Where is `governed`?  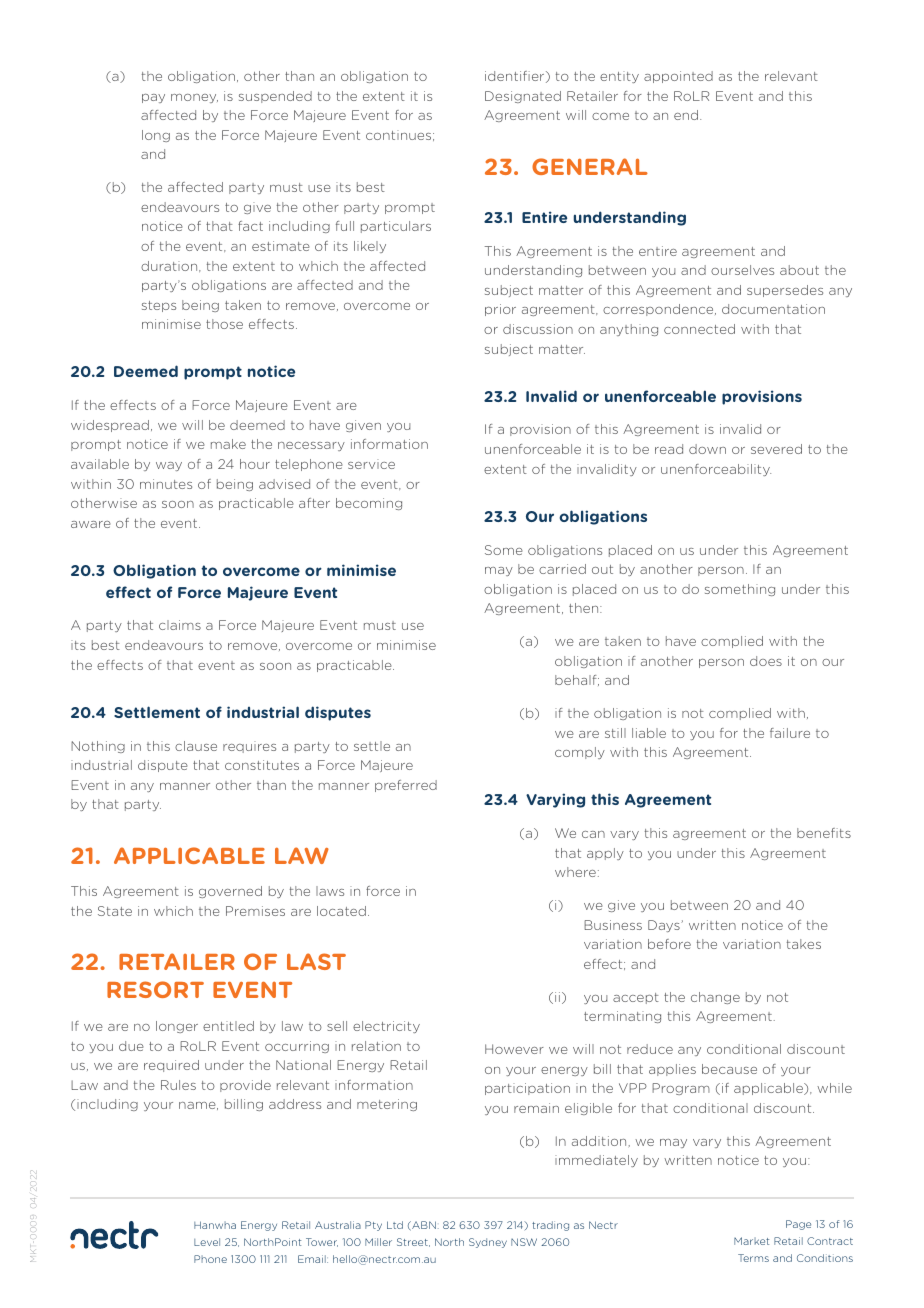 governed is located at coordinates (230, 892).
